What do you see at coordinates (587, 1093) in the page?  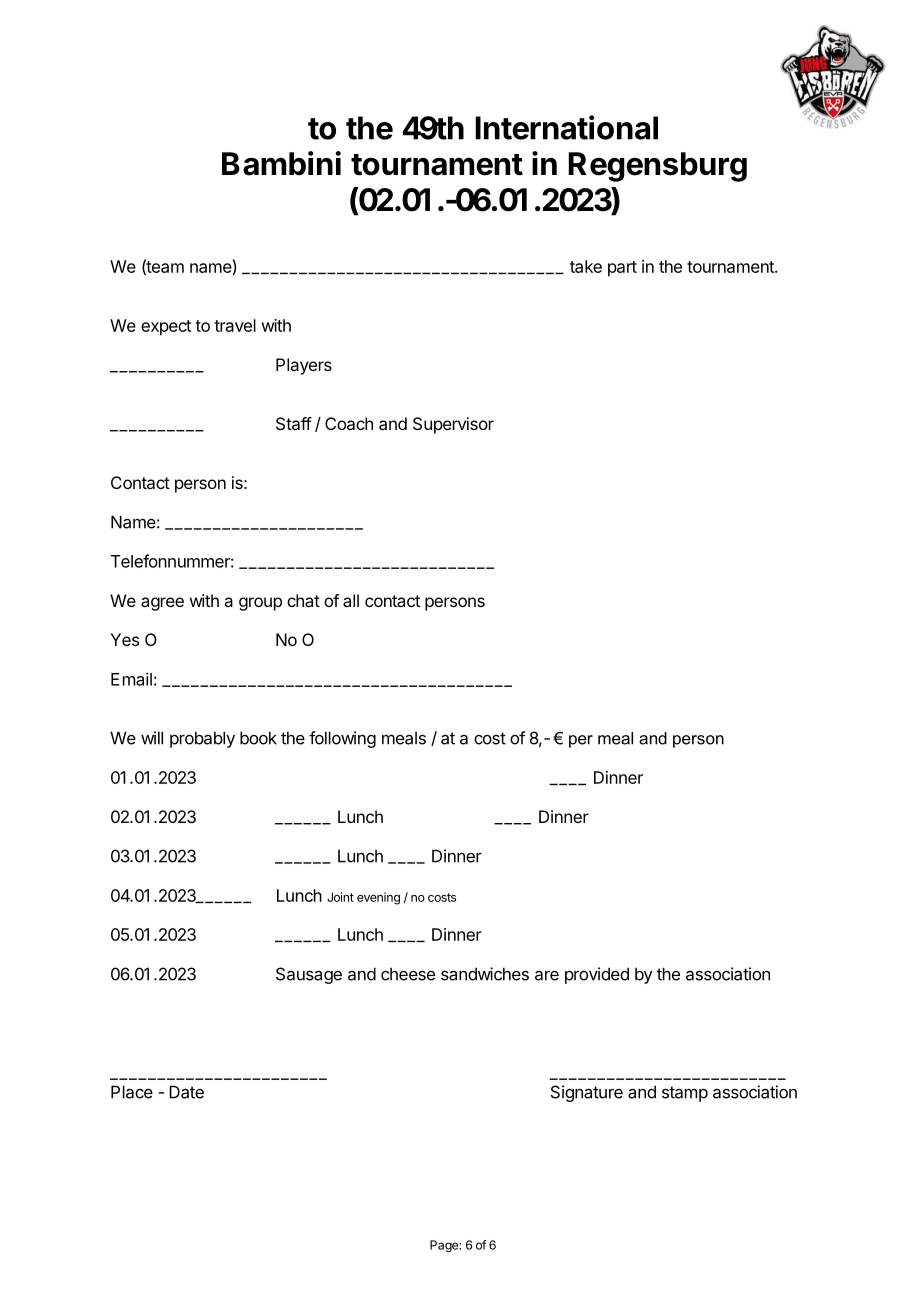 I see `Signature` at bounding box center [587, 1093].
